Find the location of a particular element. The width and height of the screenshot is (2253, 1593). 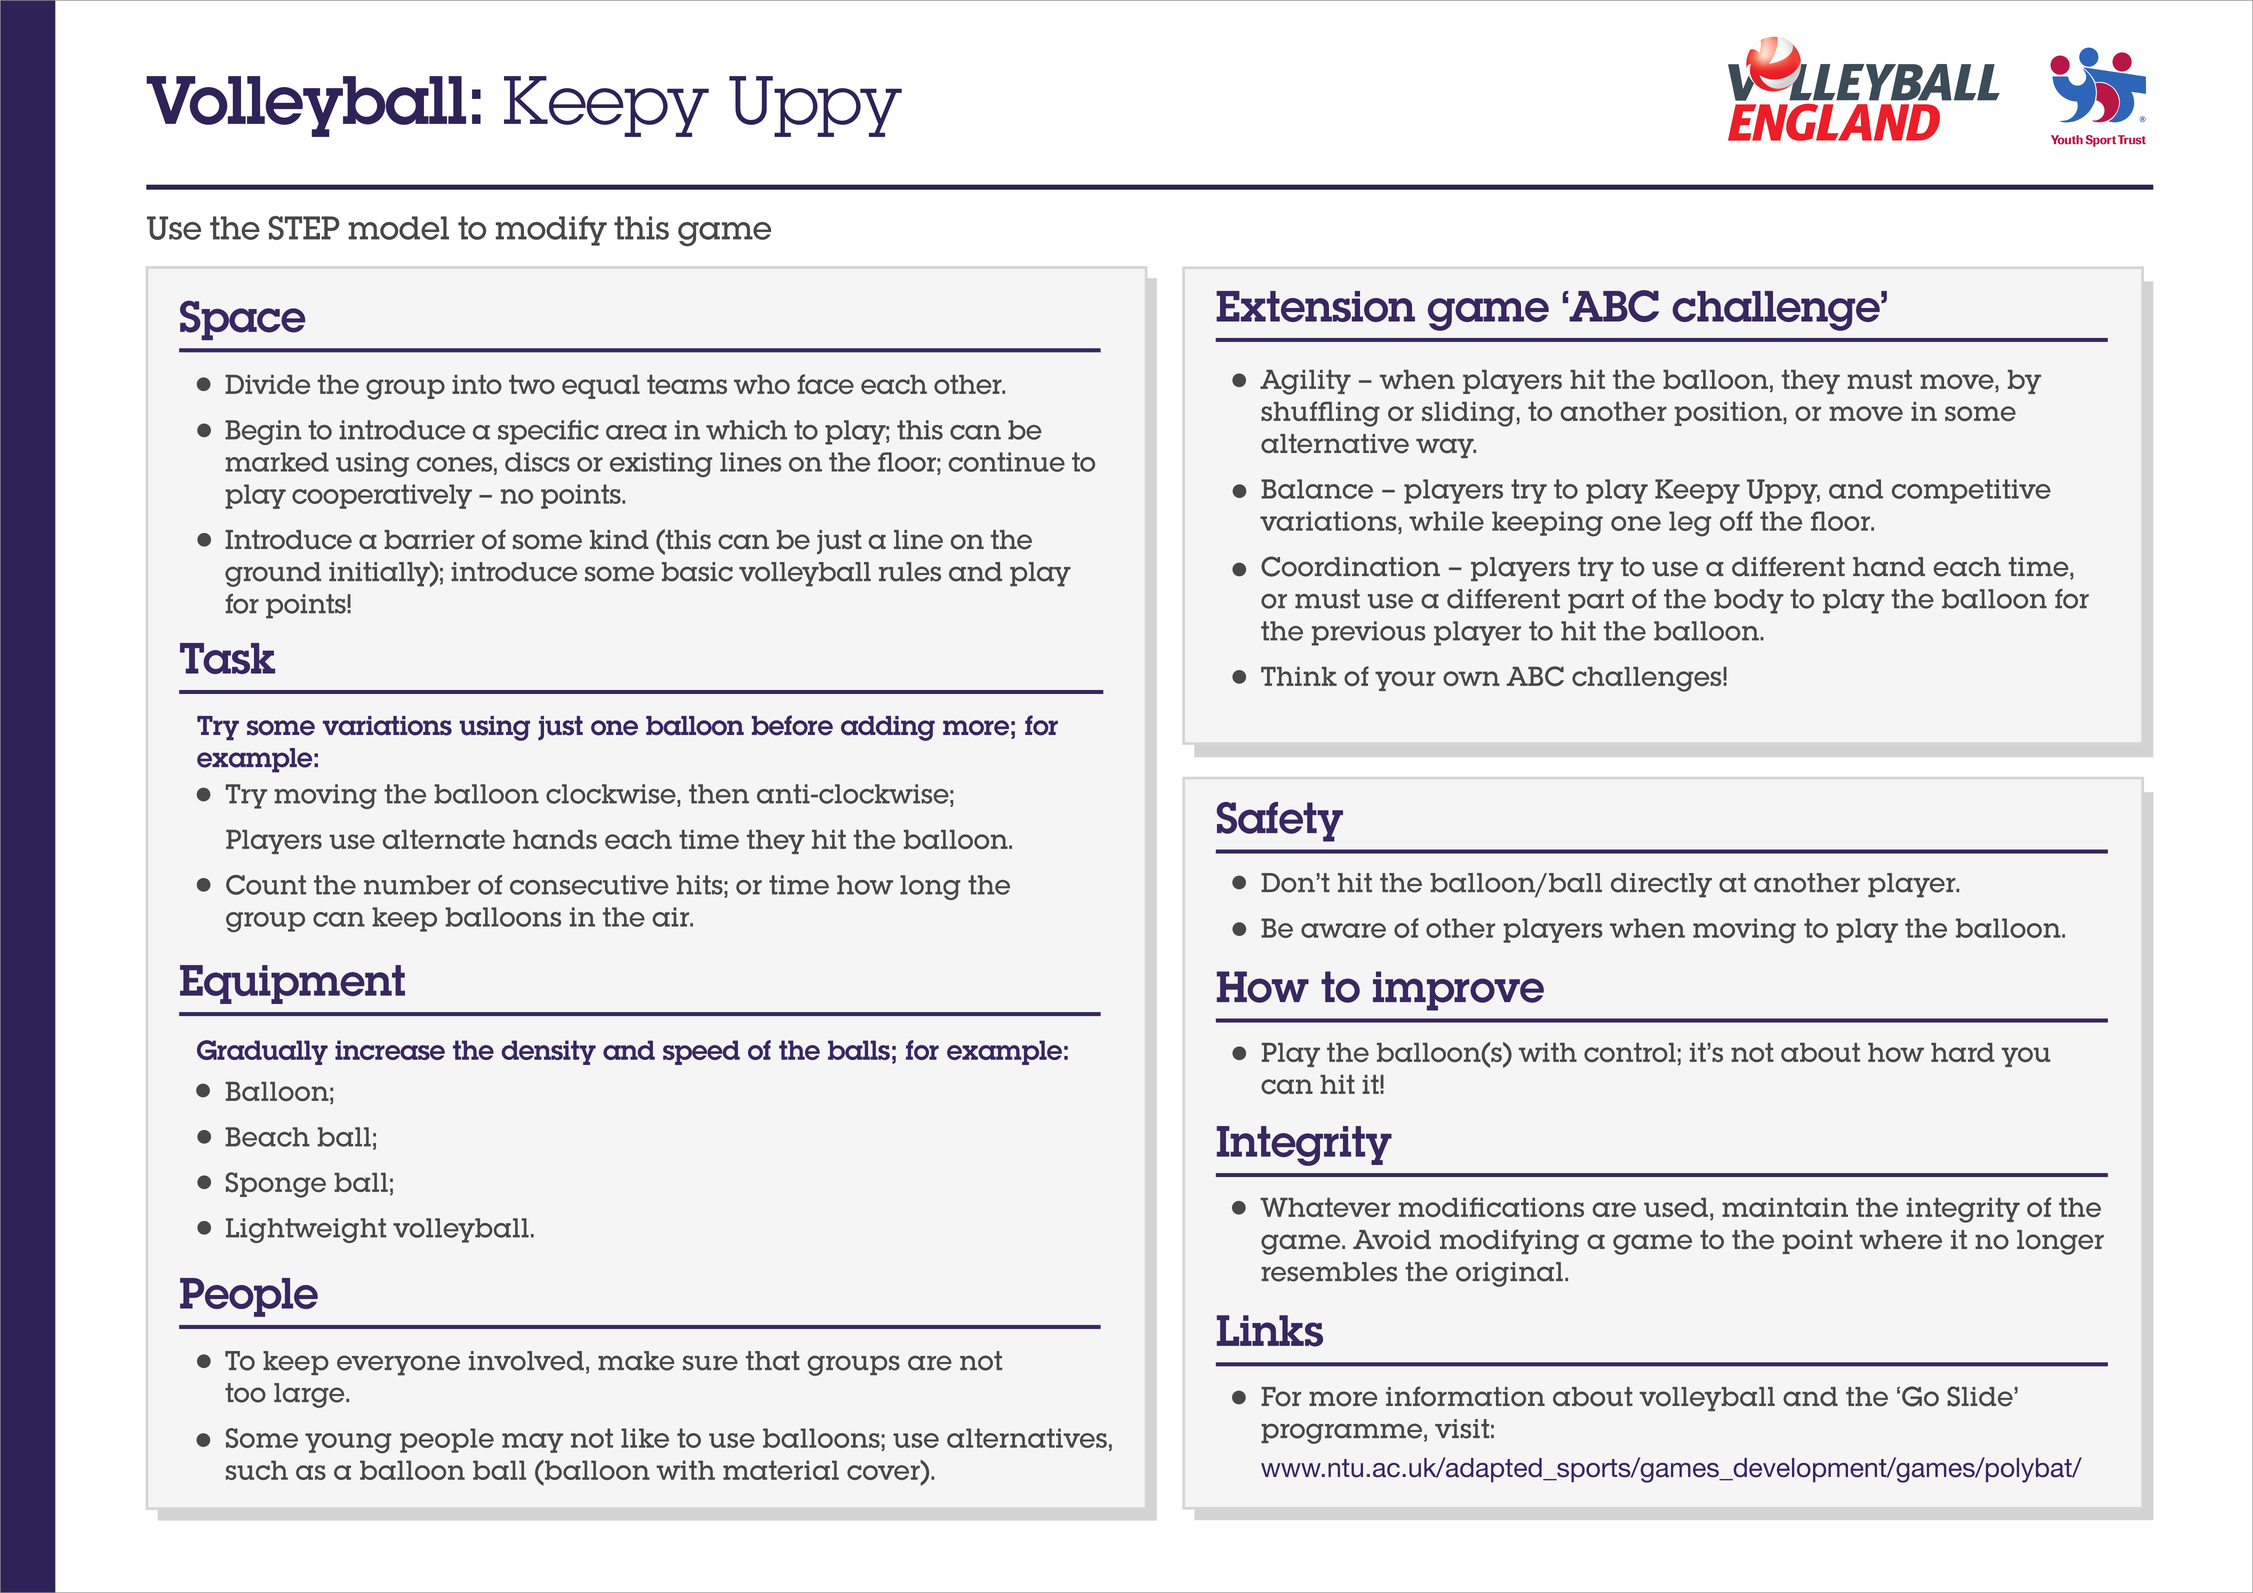

cover is located at coordinates (884, 1473).
